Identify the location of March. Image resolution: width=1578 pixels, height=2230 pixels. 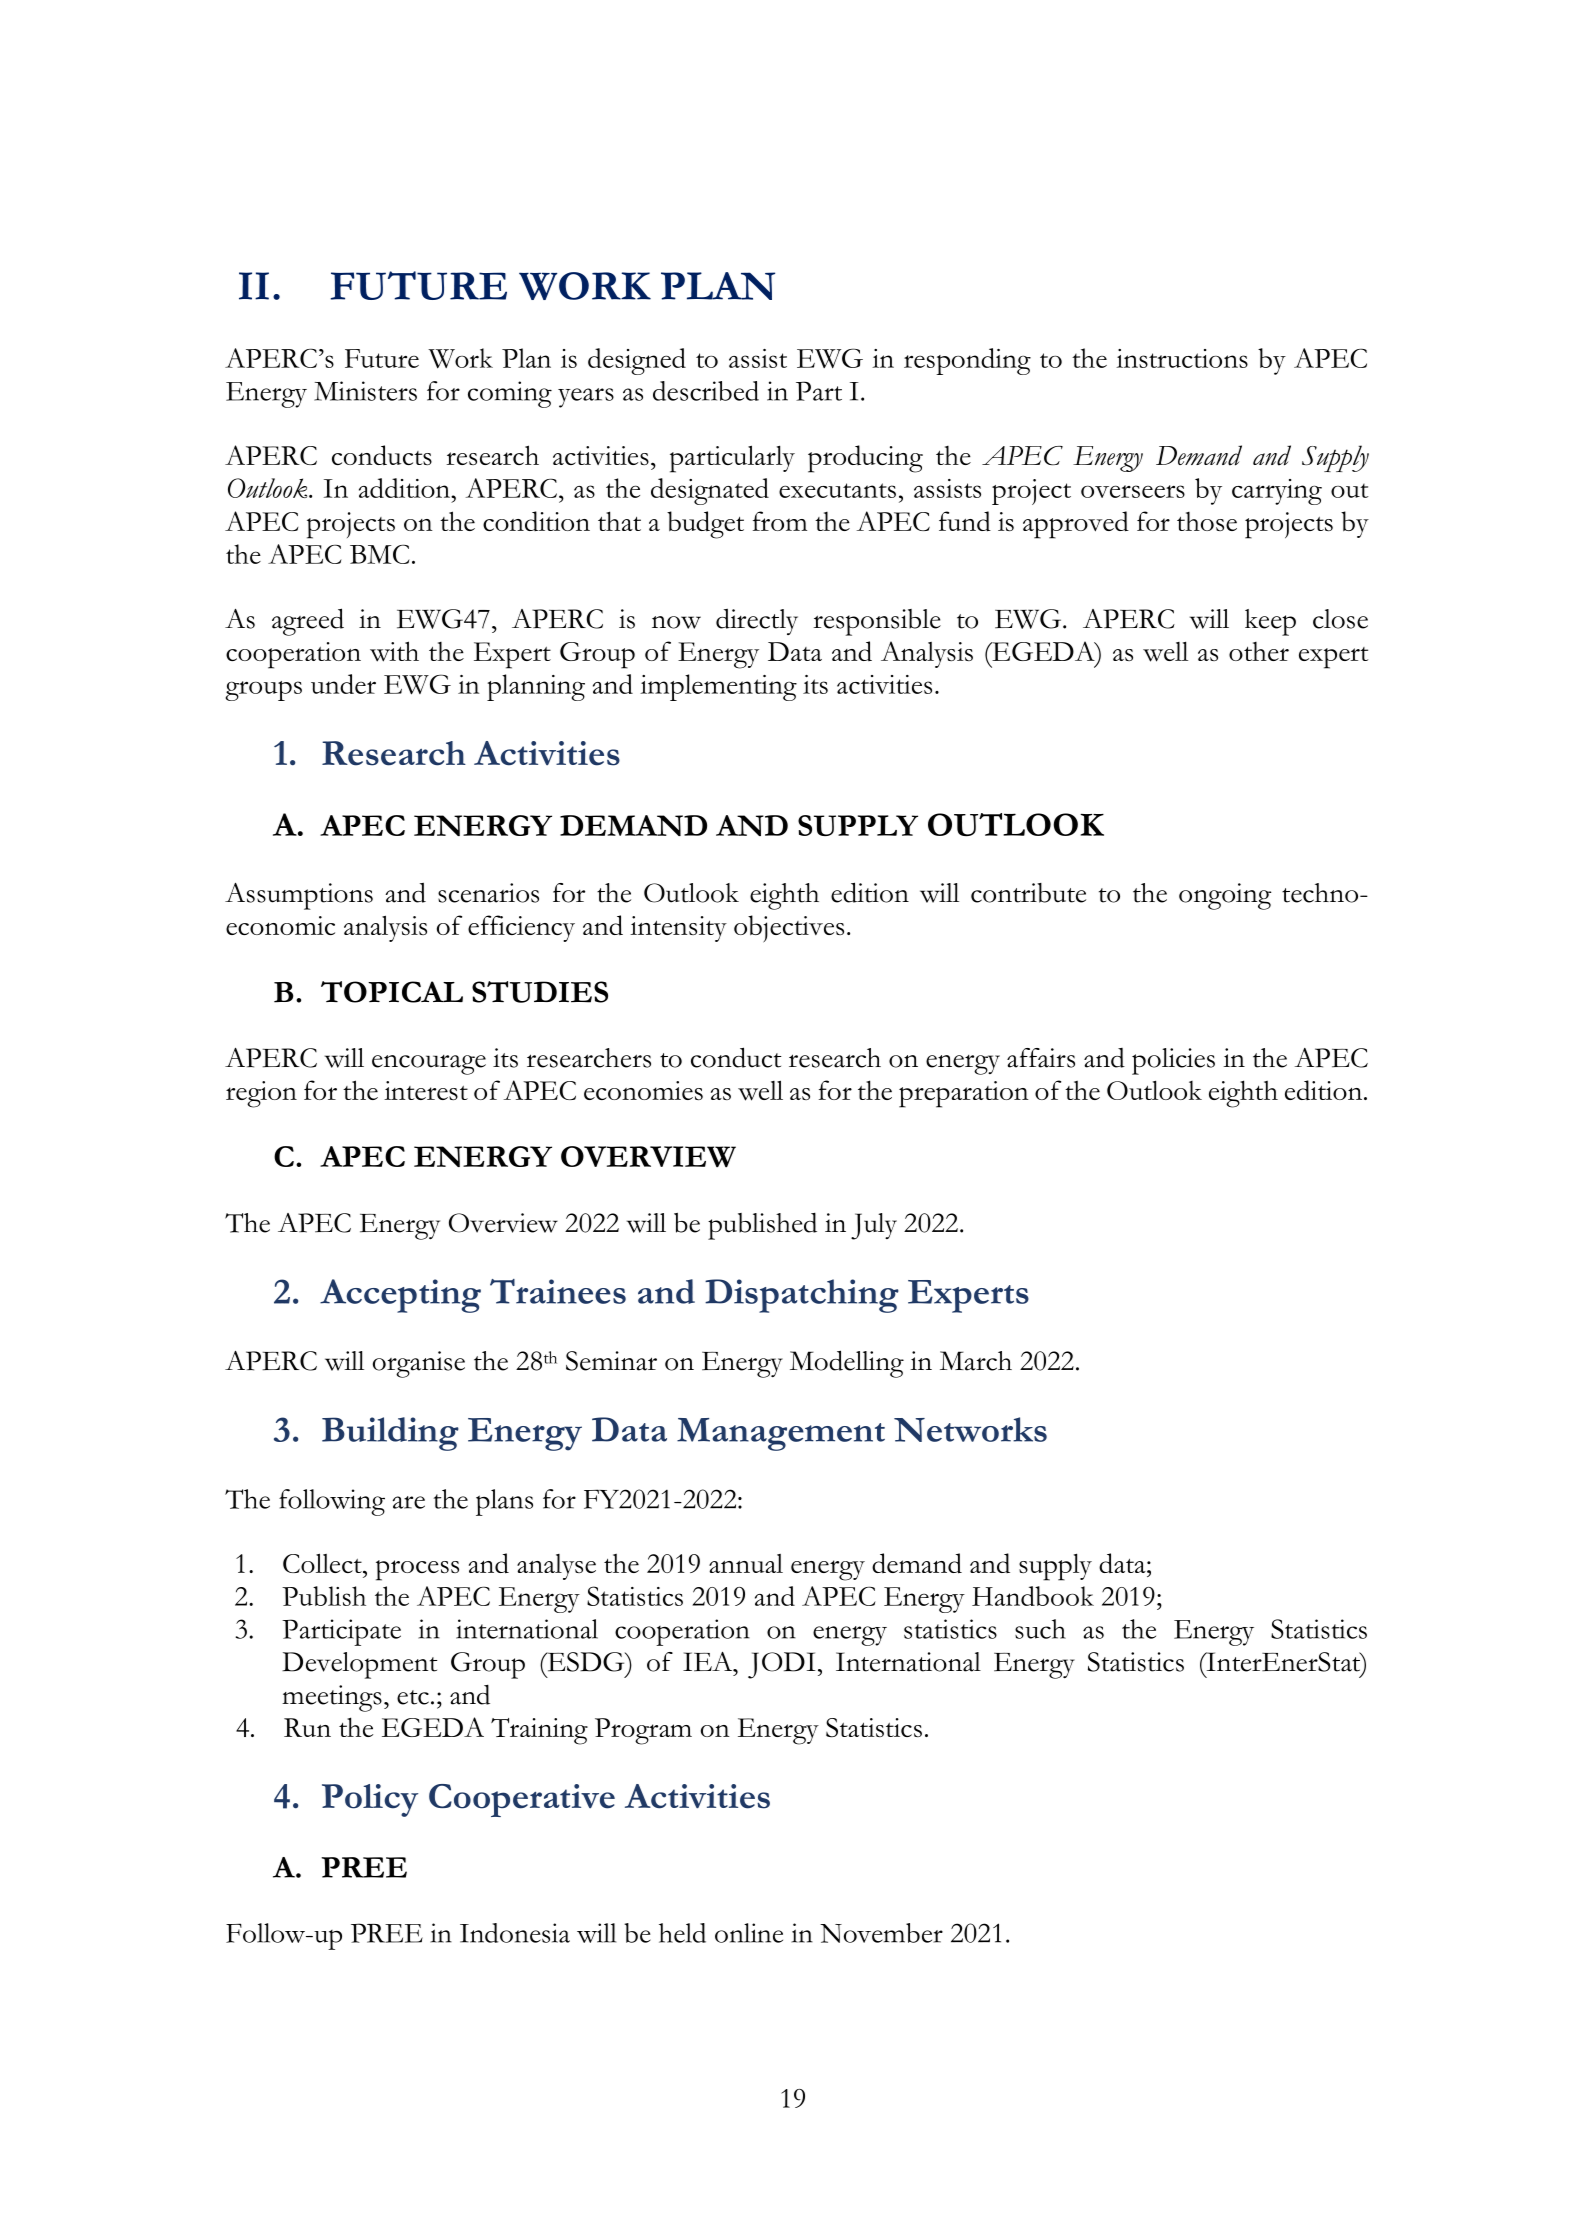
(976, 1361).
